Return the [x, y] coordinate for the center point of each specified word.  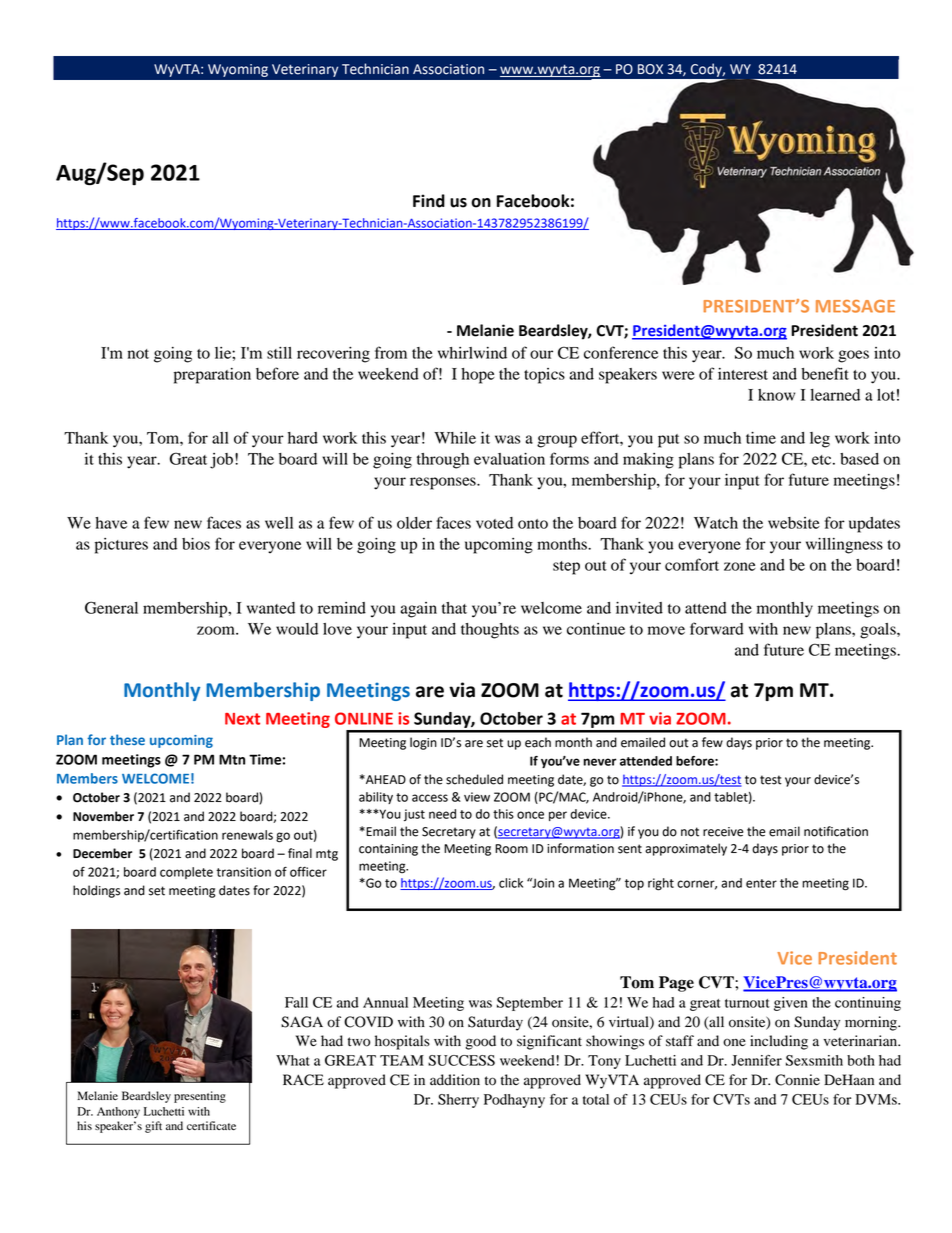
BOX [650, 69]
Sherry [458, 1101]
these [127, 739]
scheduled [474, 779]
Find [429, 201]
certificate [211, 1125]
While [455, 438]
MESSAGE [855, 306]
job [221, 461]
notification [836, 831]
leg [820, 440]
